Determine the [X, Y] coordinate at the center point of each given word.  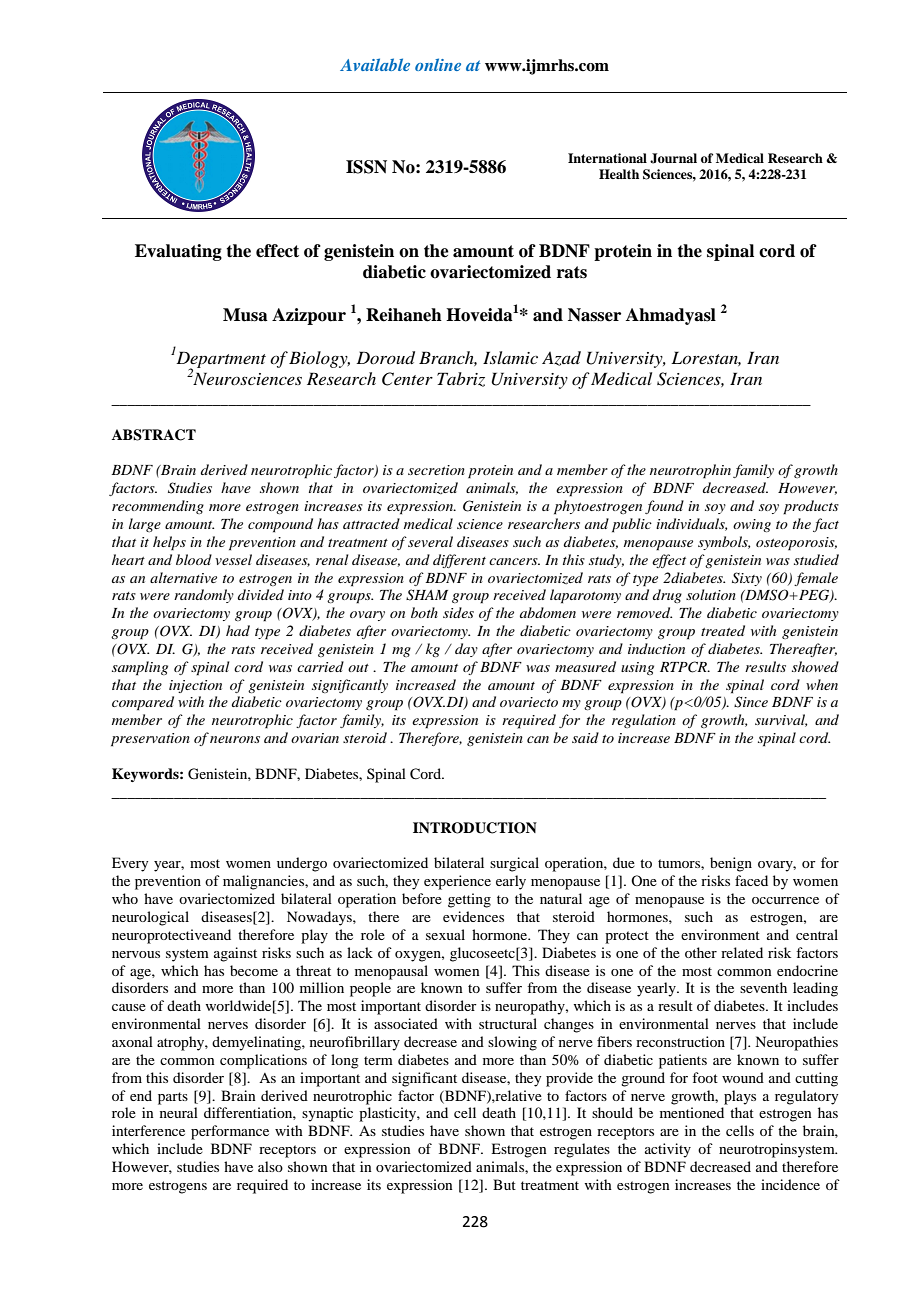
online [438, 64]
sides [458, 612]
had [238, 630]
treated [723, 630]
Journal [673, 158]
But [504, 1184]
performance [230, 1132]
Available [375, 64]
